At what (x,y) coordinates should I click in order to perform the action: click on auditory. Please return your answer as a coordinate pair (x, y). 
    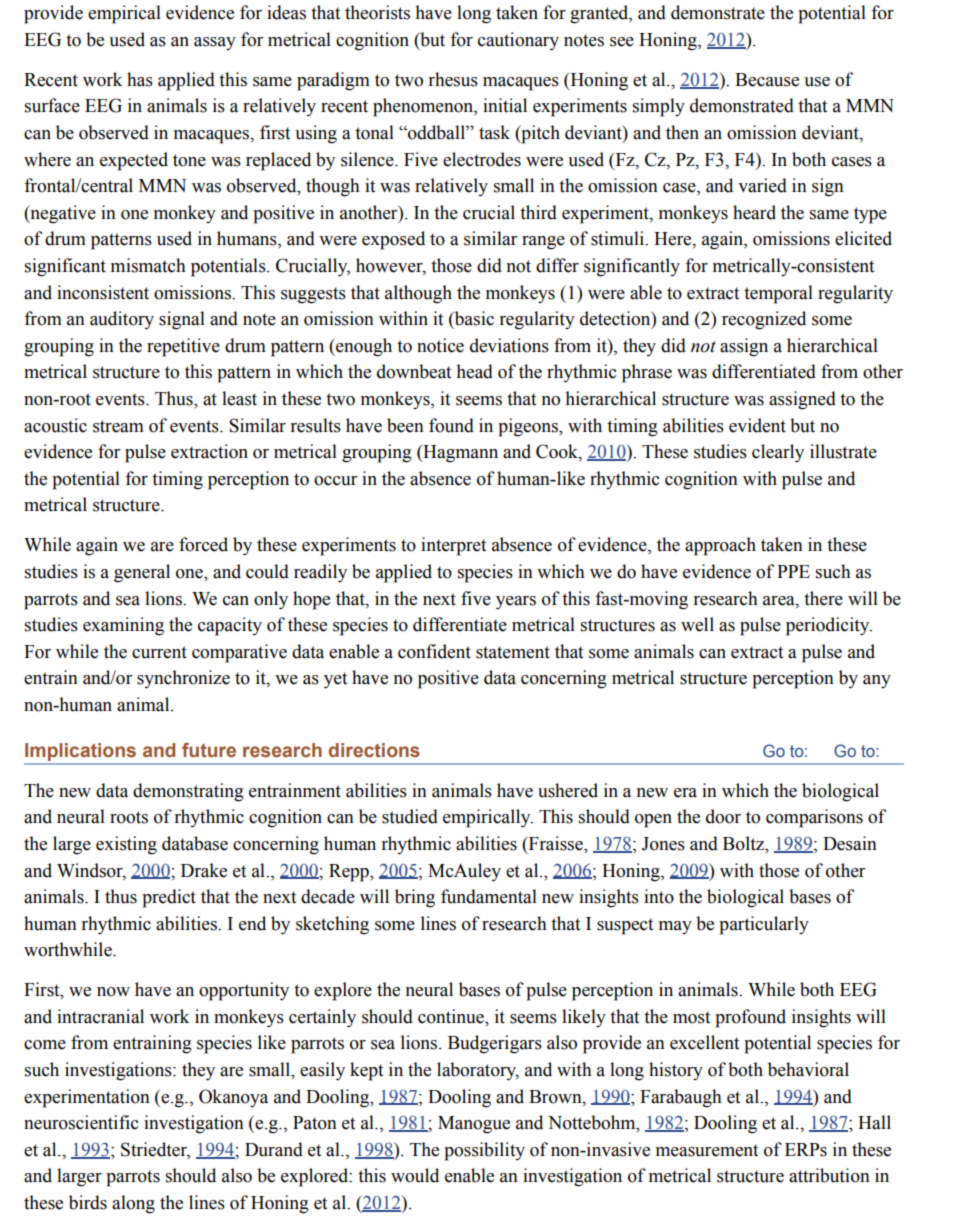
    Looking at the image, I should click on (122, 320).
